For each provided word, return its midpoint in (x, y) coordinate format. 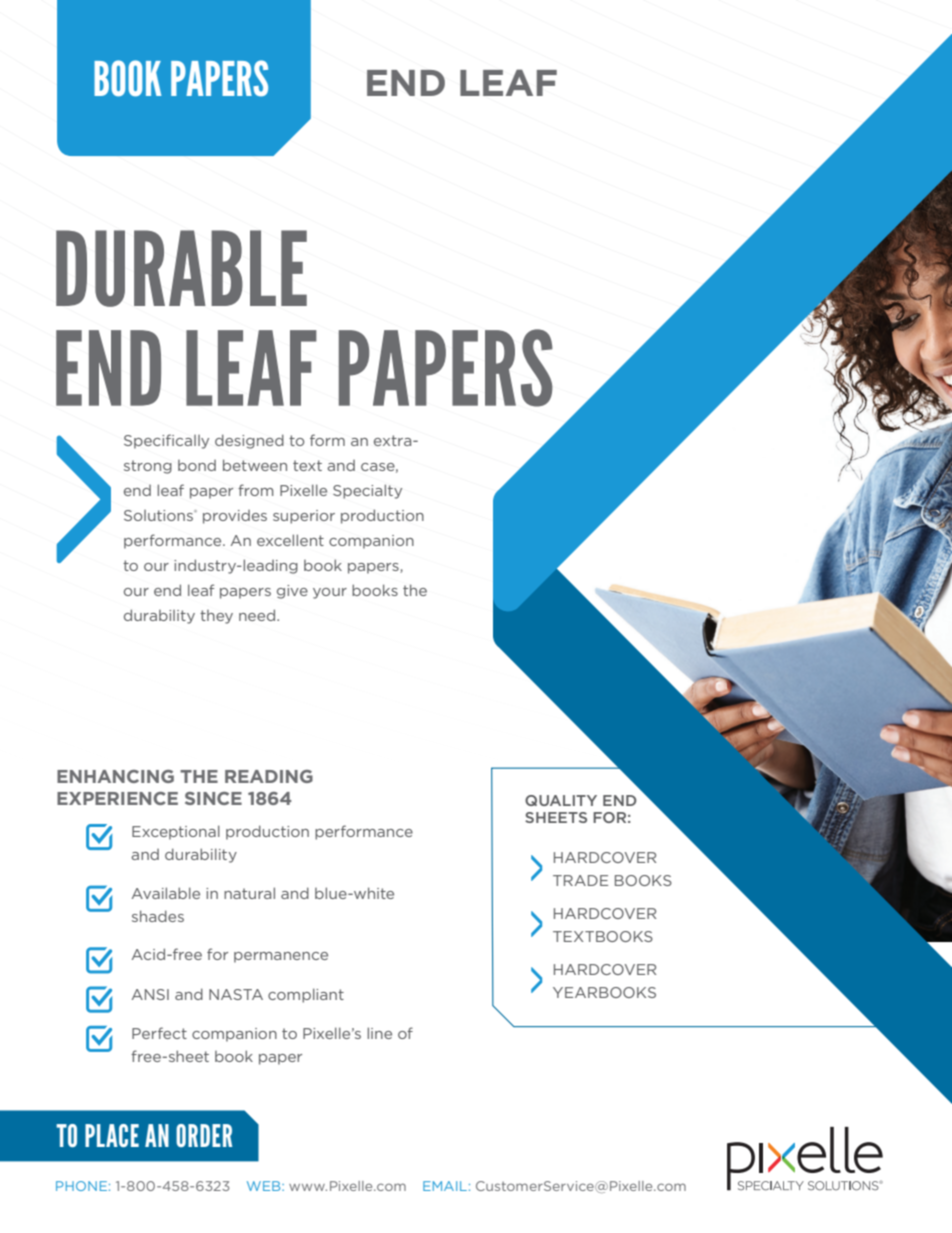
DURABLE (181, 268)
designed (249, 441)
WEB (265, 1186)
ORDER (204, 1135)
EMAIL (445, 1186)
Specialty (367, 491)
